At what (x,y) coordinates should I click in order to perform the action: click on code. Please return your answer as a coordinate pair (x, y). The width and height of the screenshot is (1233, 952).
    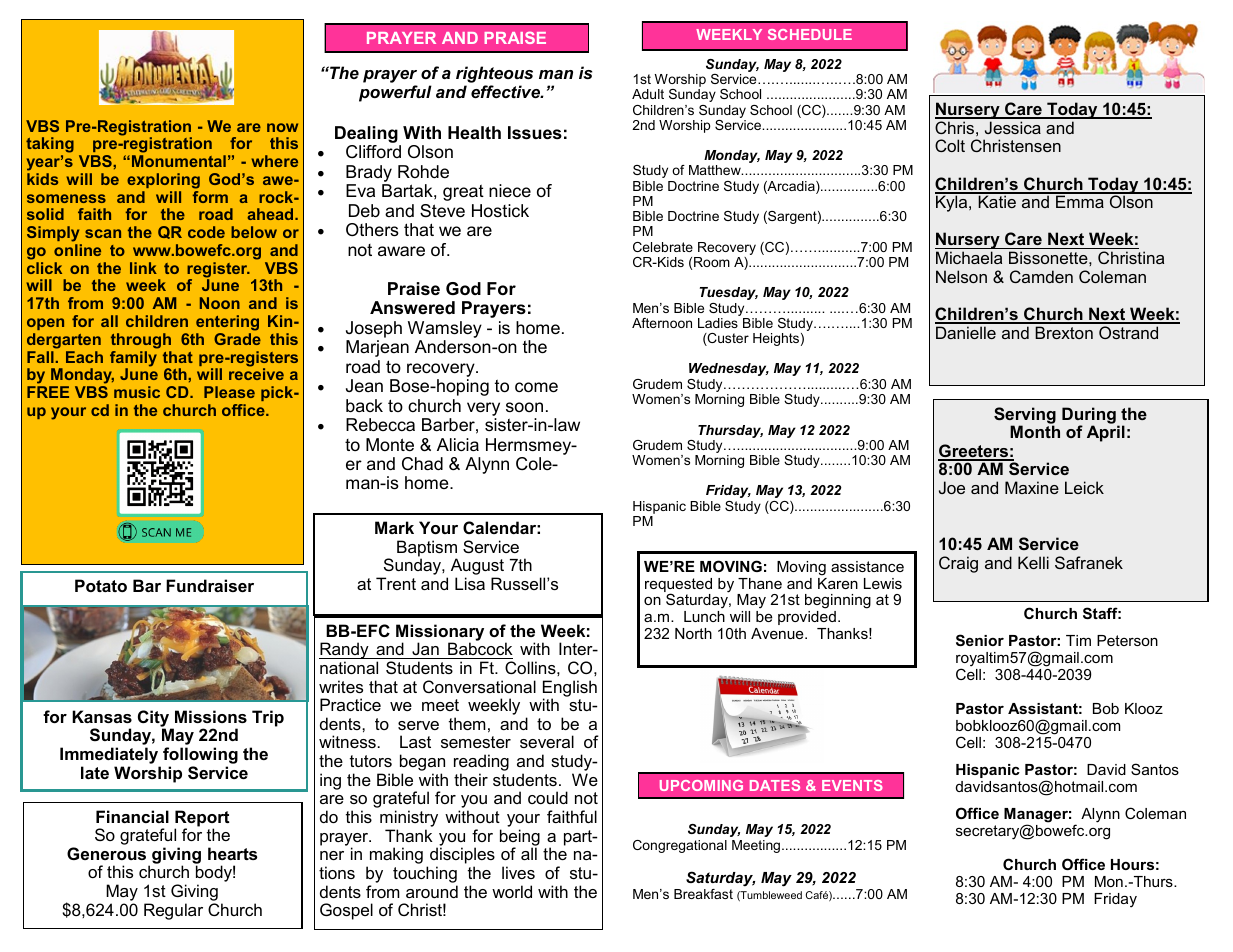
    Looking at the image, I should click on (206, 232).
